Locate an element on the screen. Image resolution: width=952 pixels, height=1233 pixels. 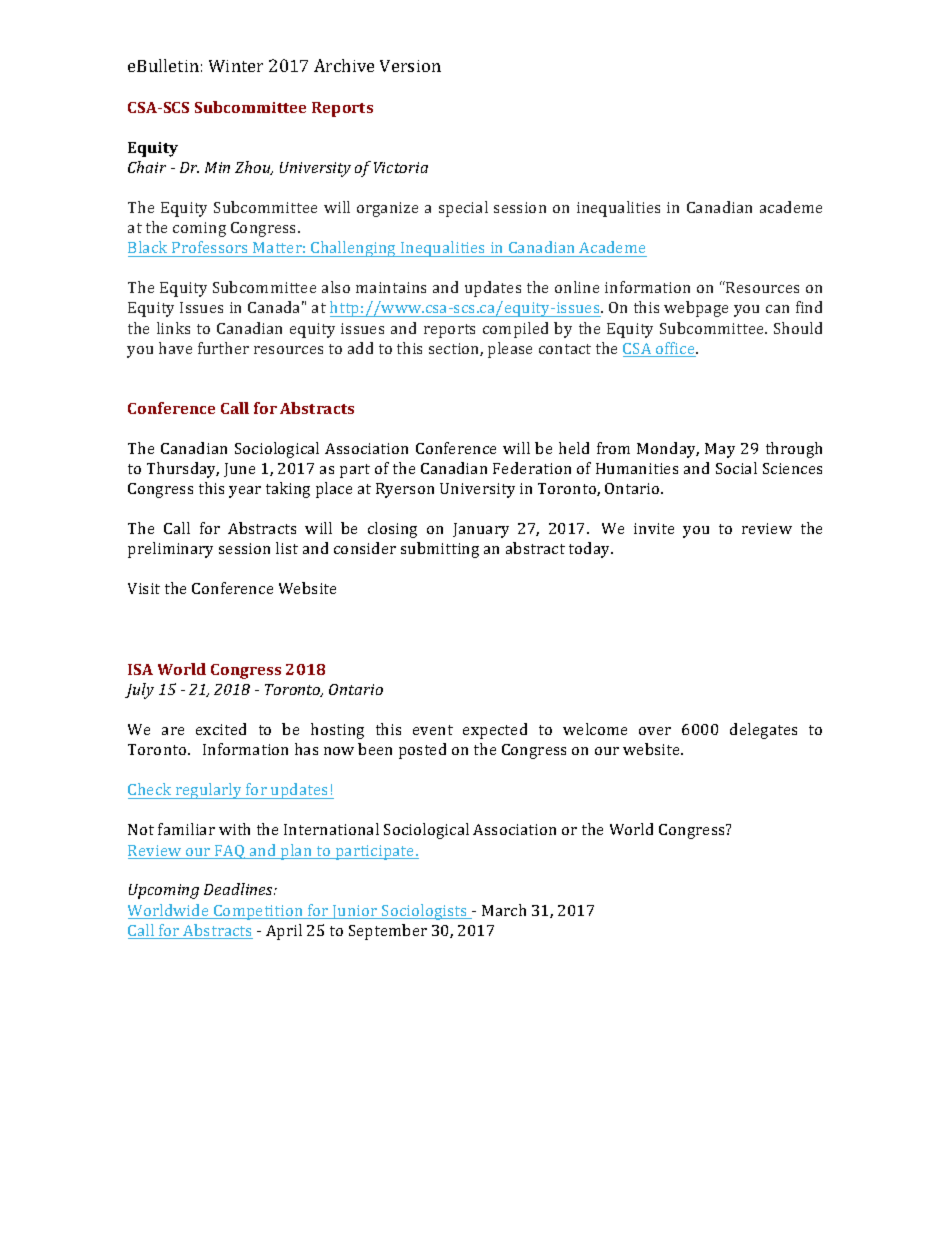
Deadlines is located at coordinates (240, 889).
